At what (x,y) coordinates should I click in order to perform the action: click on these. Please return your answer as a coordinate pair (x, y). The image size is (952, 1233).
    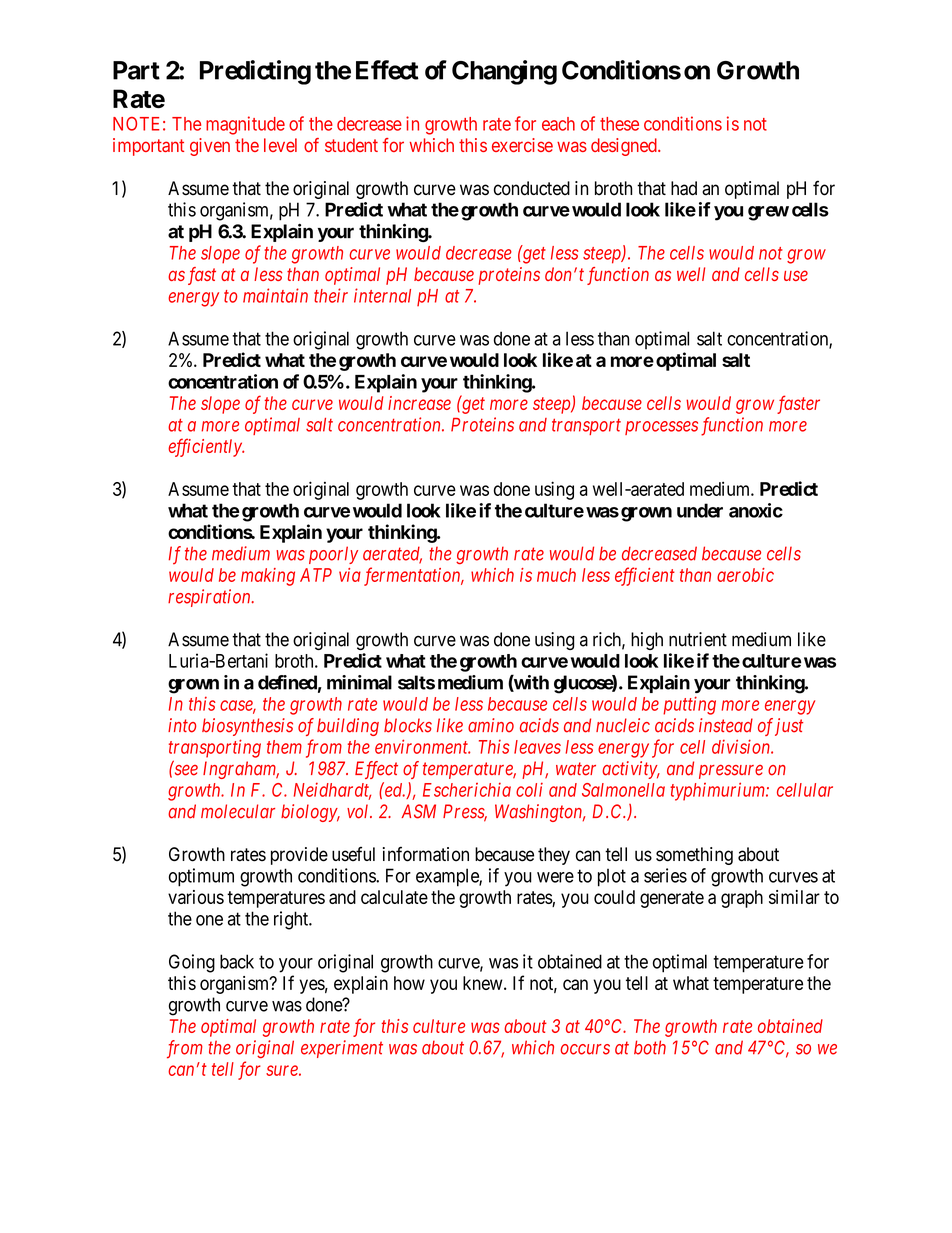
    Looking at the image, I should click on (619, 124).
